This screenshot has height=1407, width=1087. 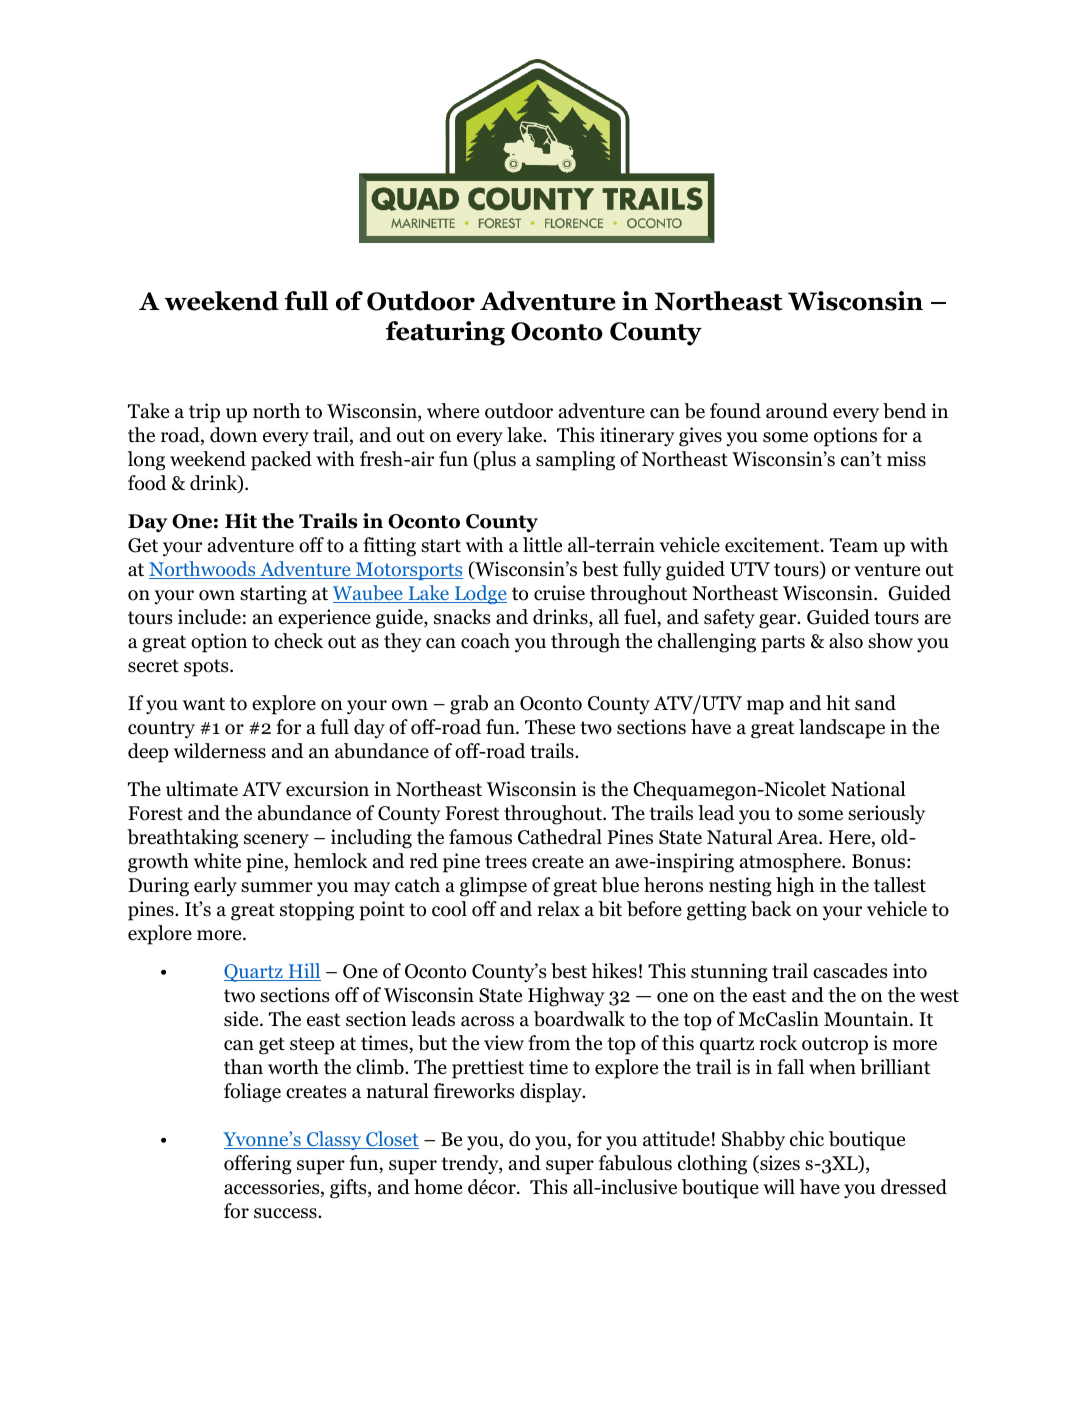 What do you see at coordinates (204, 413) in the screenshot?
I see `trip` at bounding box center [204, 413].
